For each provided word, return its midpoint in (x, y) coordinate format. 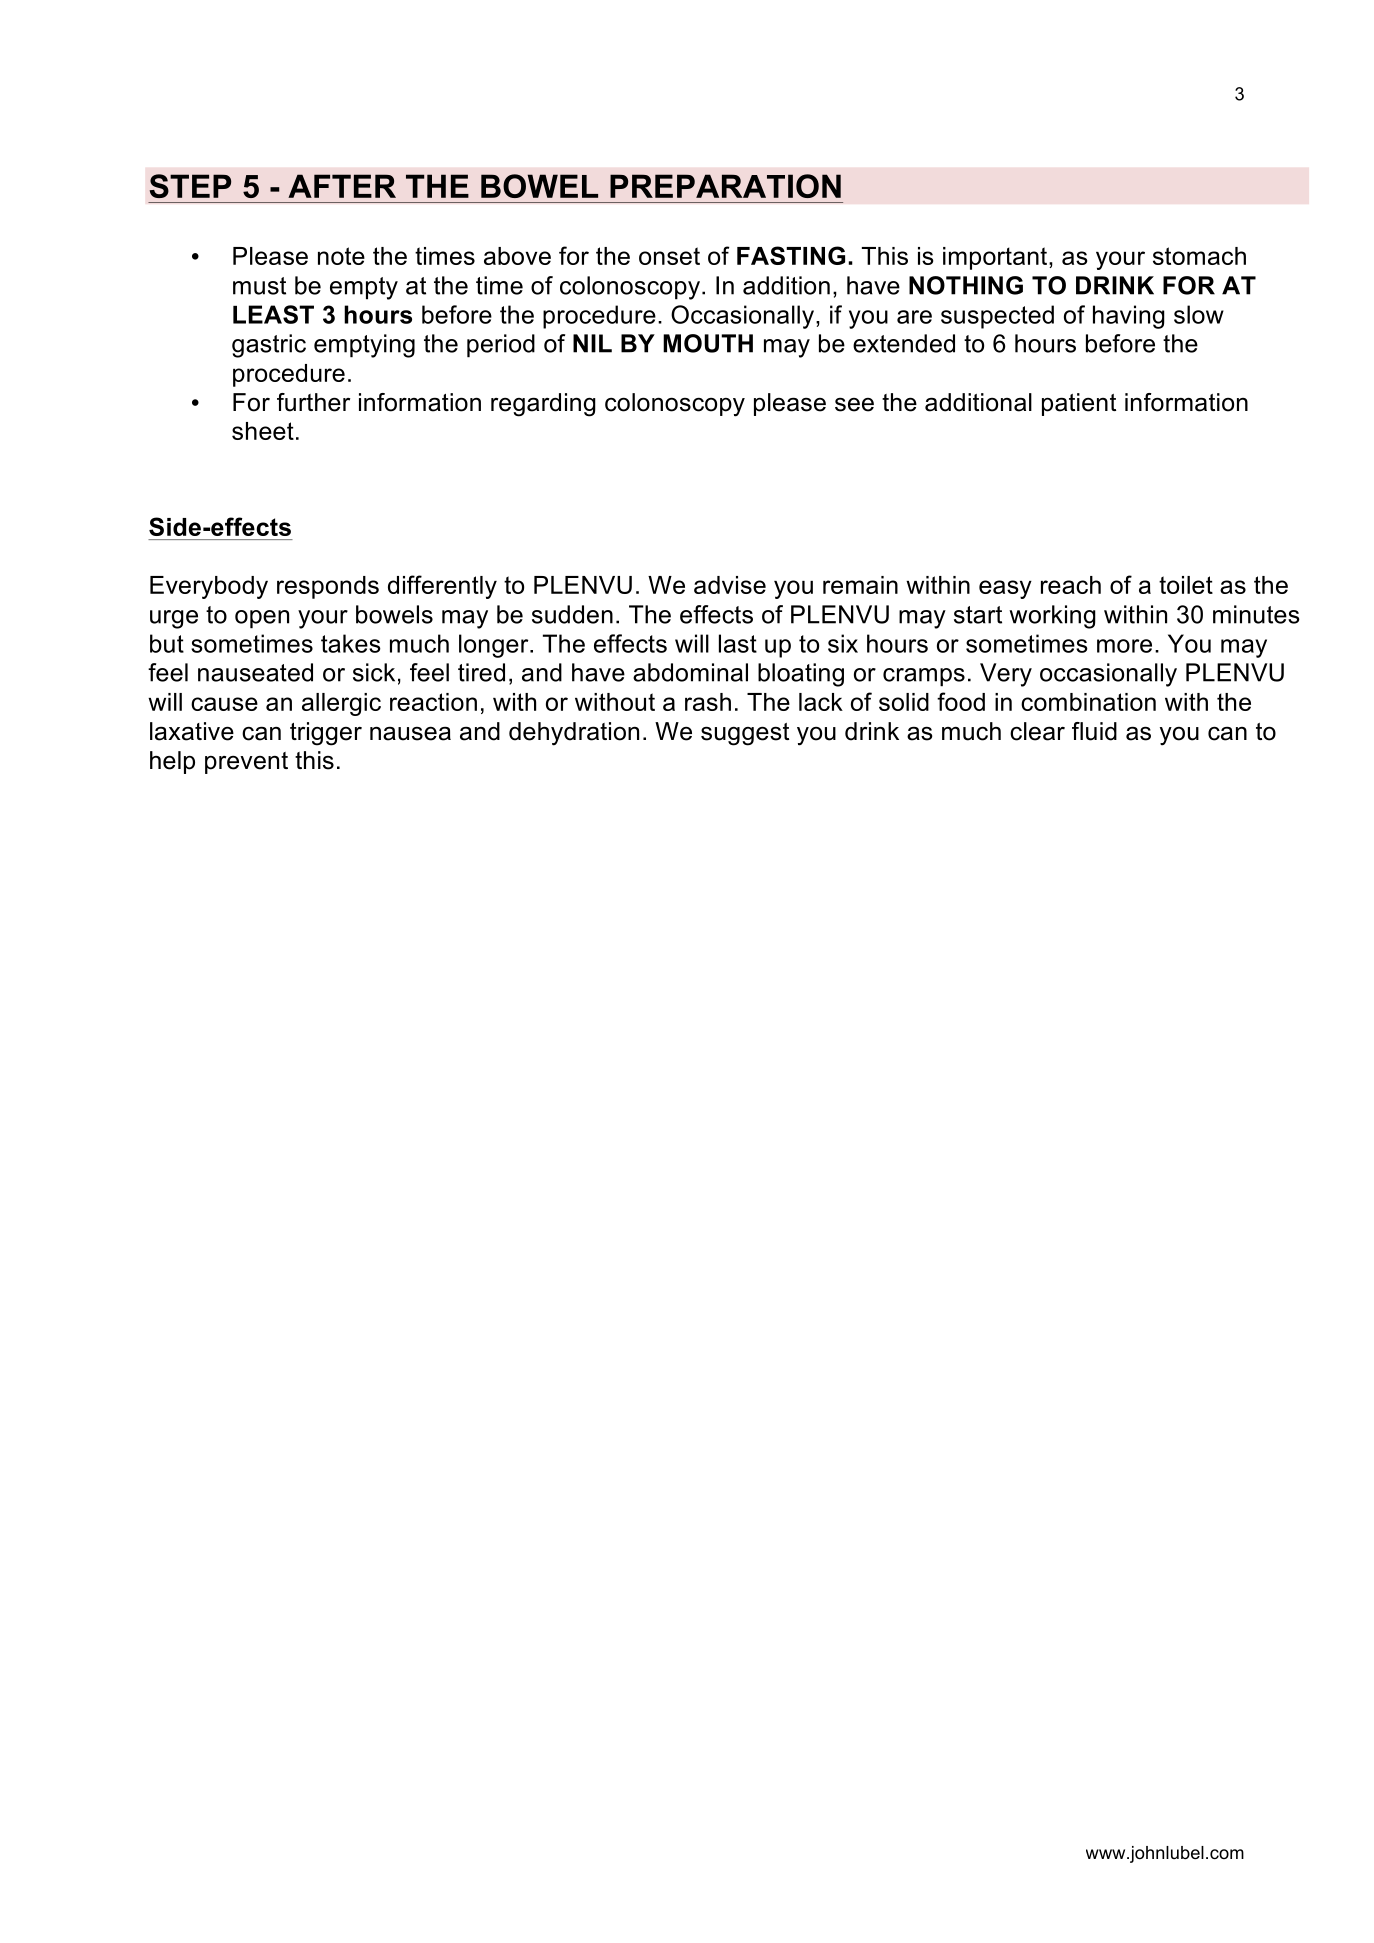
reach (1071, 585)
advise (730, 585)
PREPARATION (725, 186)
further (313, 402)
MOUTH (708, 343)
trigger (326, 734)
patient (1079, 404)
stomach (1199, 256)
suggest (745, 734)
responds (328, 587)
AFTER (342, 186)
